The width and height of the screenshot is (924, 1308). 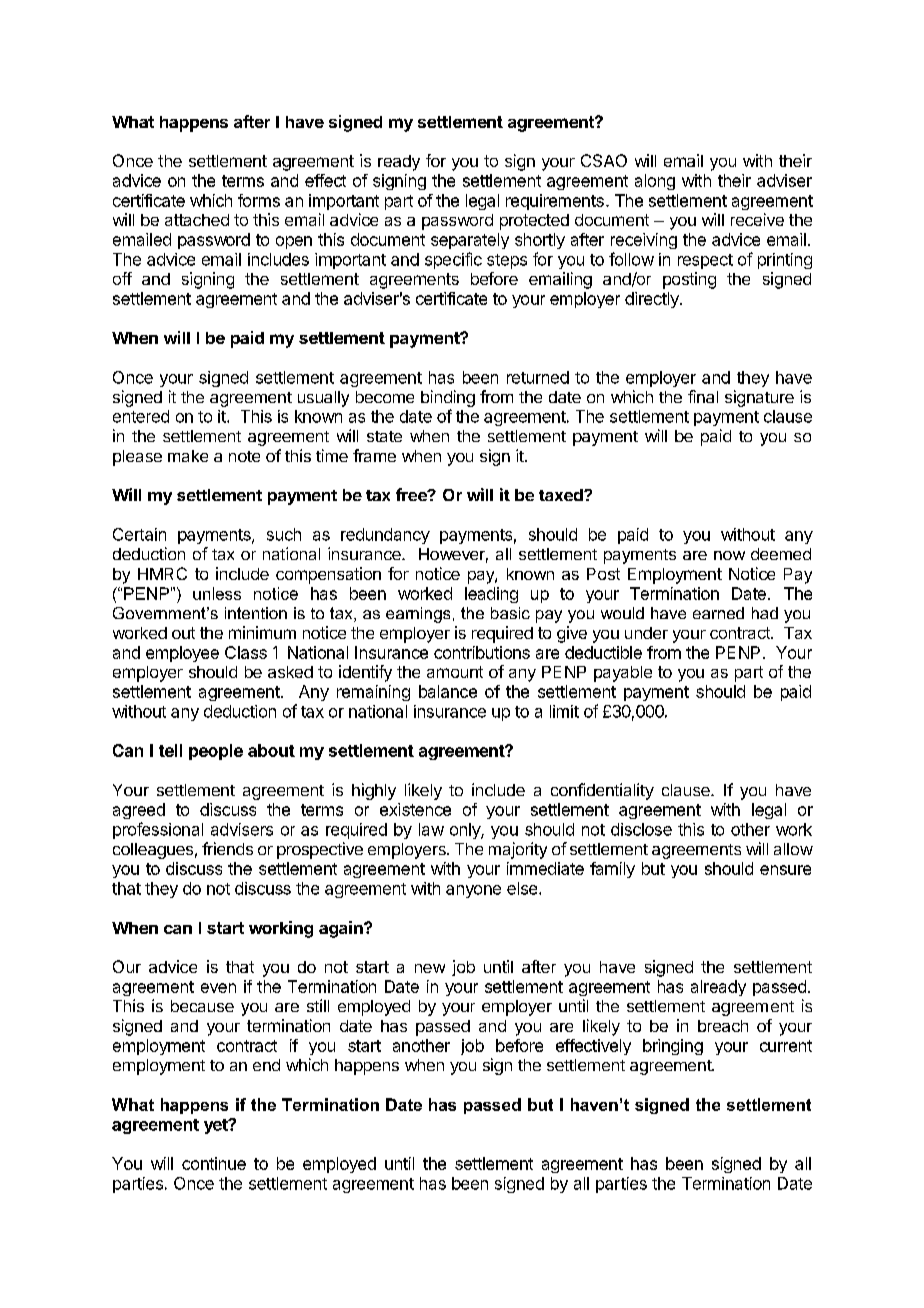 What do you see at coordinates (718, 613) in the screenshot?
I see `earned` at bounding box center [718, 613].
